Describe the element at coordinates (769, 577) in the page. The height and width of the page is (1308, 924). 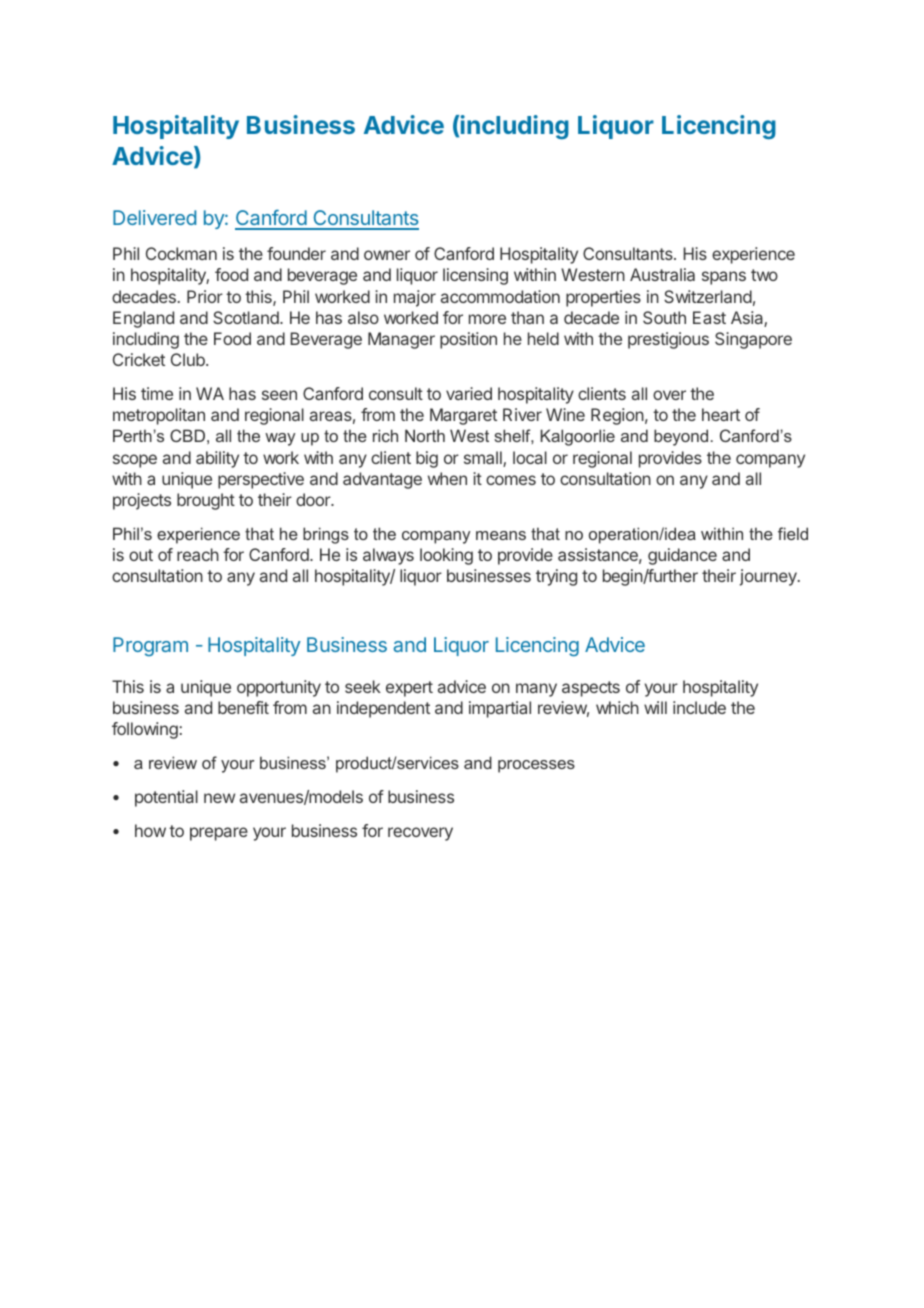
I see `journey` at that location.
